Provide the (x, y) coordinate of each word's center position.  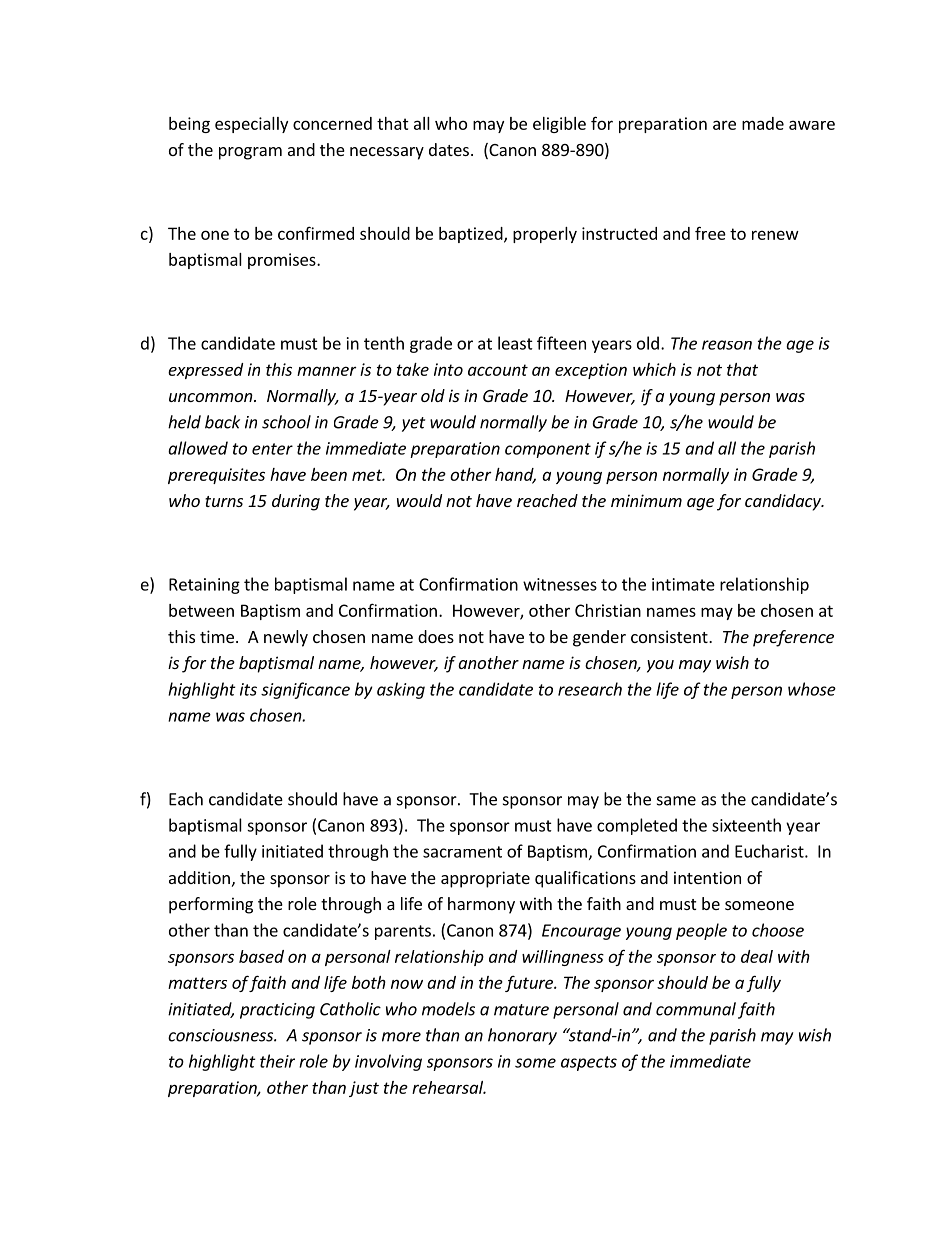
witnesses (560, 584)
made (763, 123)
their (277, 1061)
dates (449, 149)
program (250, 153)
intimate (683, 584)
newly (286, 638)
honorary (522, 1036)
